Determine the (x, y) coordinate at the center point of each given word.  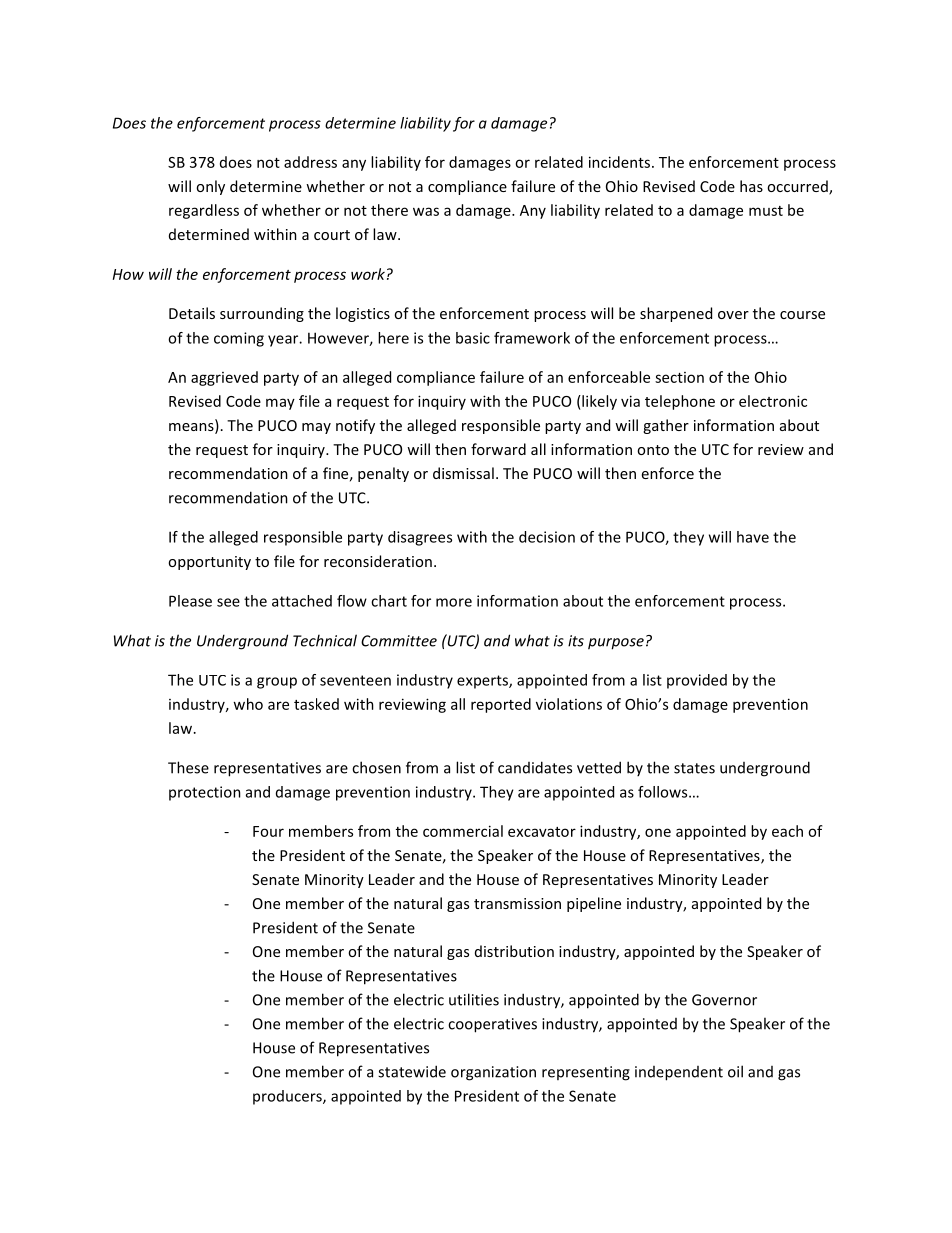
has (751, 186)
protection (205, 793)
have (753, 537)
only (210, 187)
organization (493, 1073)
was (426, 211)
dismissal (463, 473)
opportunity (209, 563)
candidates (535, 767)
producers (288, 1097)
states (694, 768)
